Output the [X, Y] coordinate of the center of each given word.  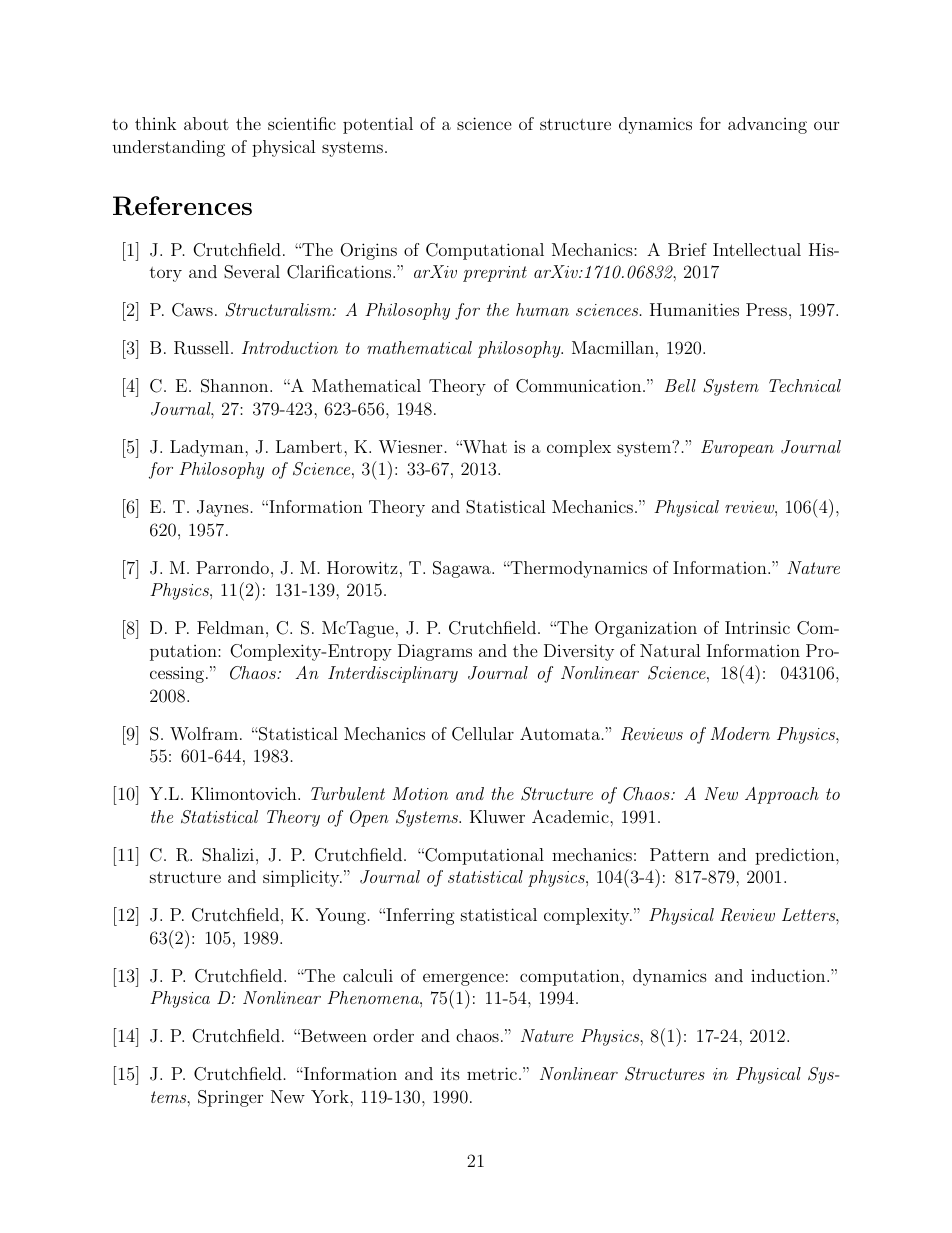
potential [378, 125]
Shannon [236, 386]
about [206, 123]
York [331, 1096]
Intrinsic [757, 627]
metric [492, 1073]
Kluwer [497, 816]
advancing [767, 125]
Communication [578, 386]
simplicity [302, 878]
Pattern [679, 854]
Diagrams [435, 652]
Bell [680, 385]
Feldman [232, 627]
